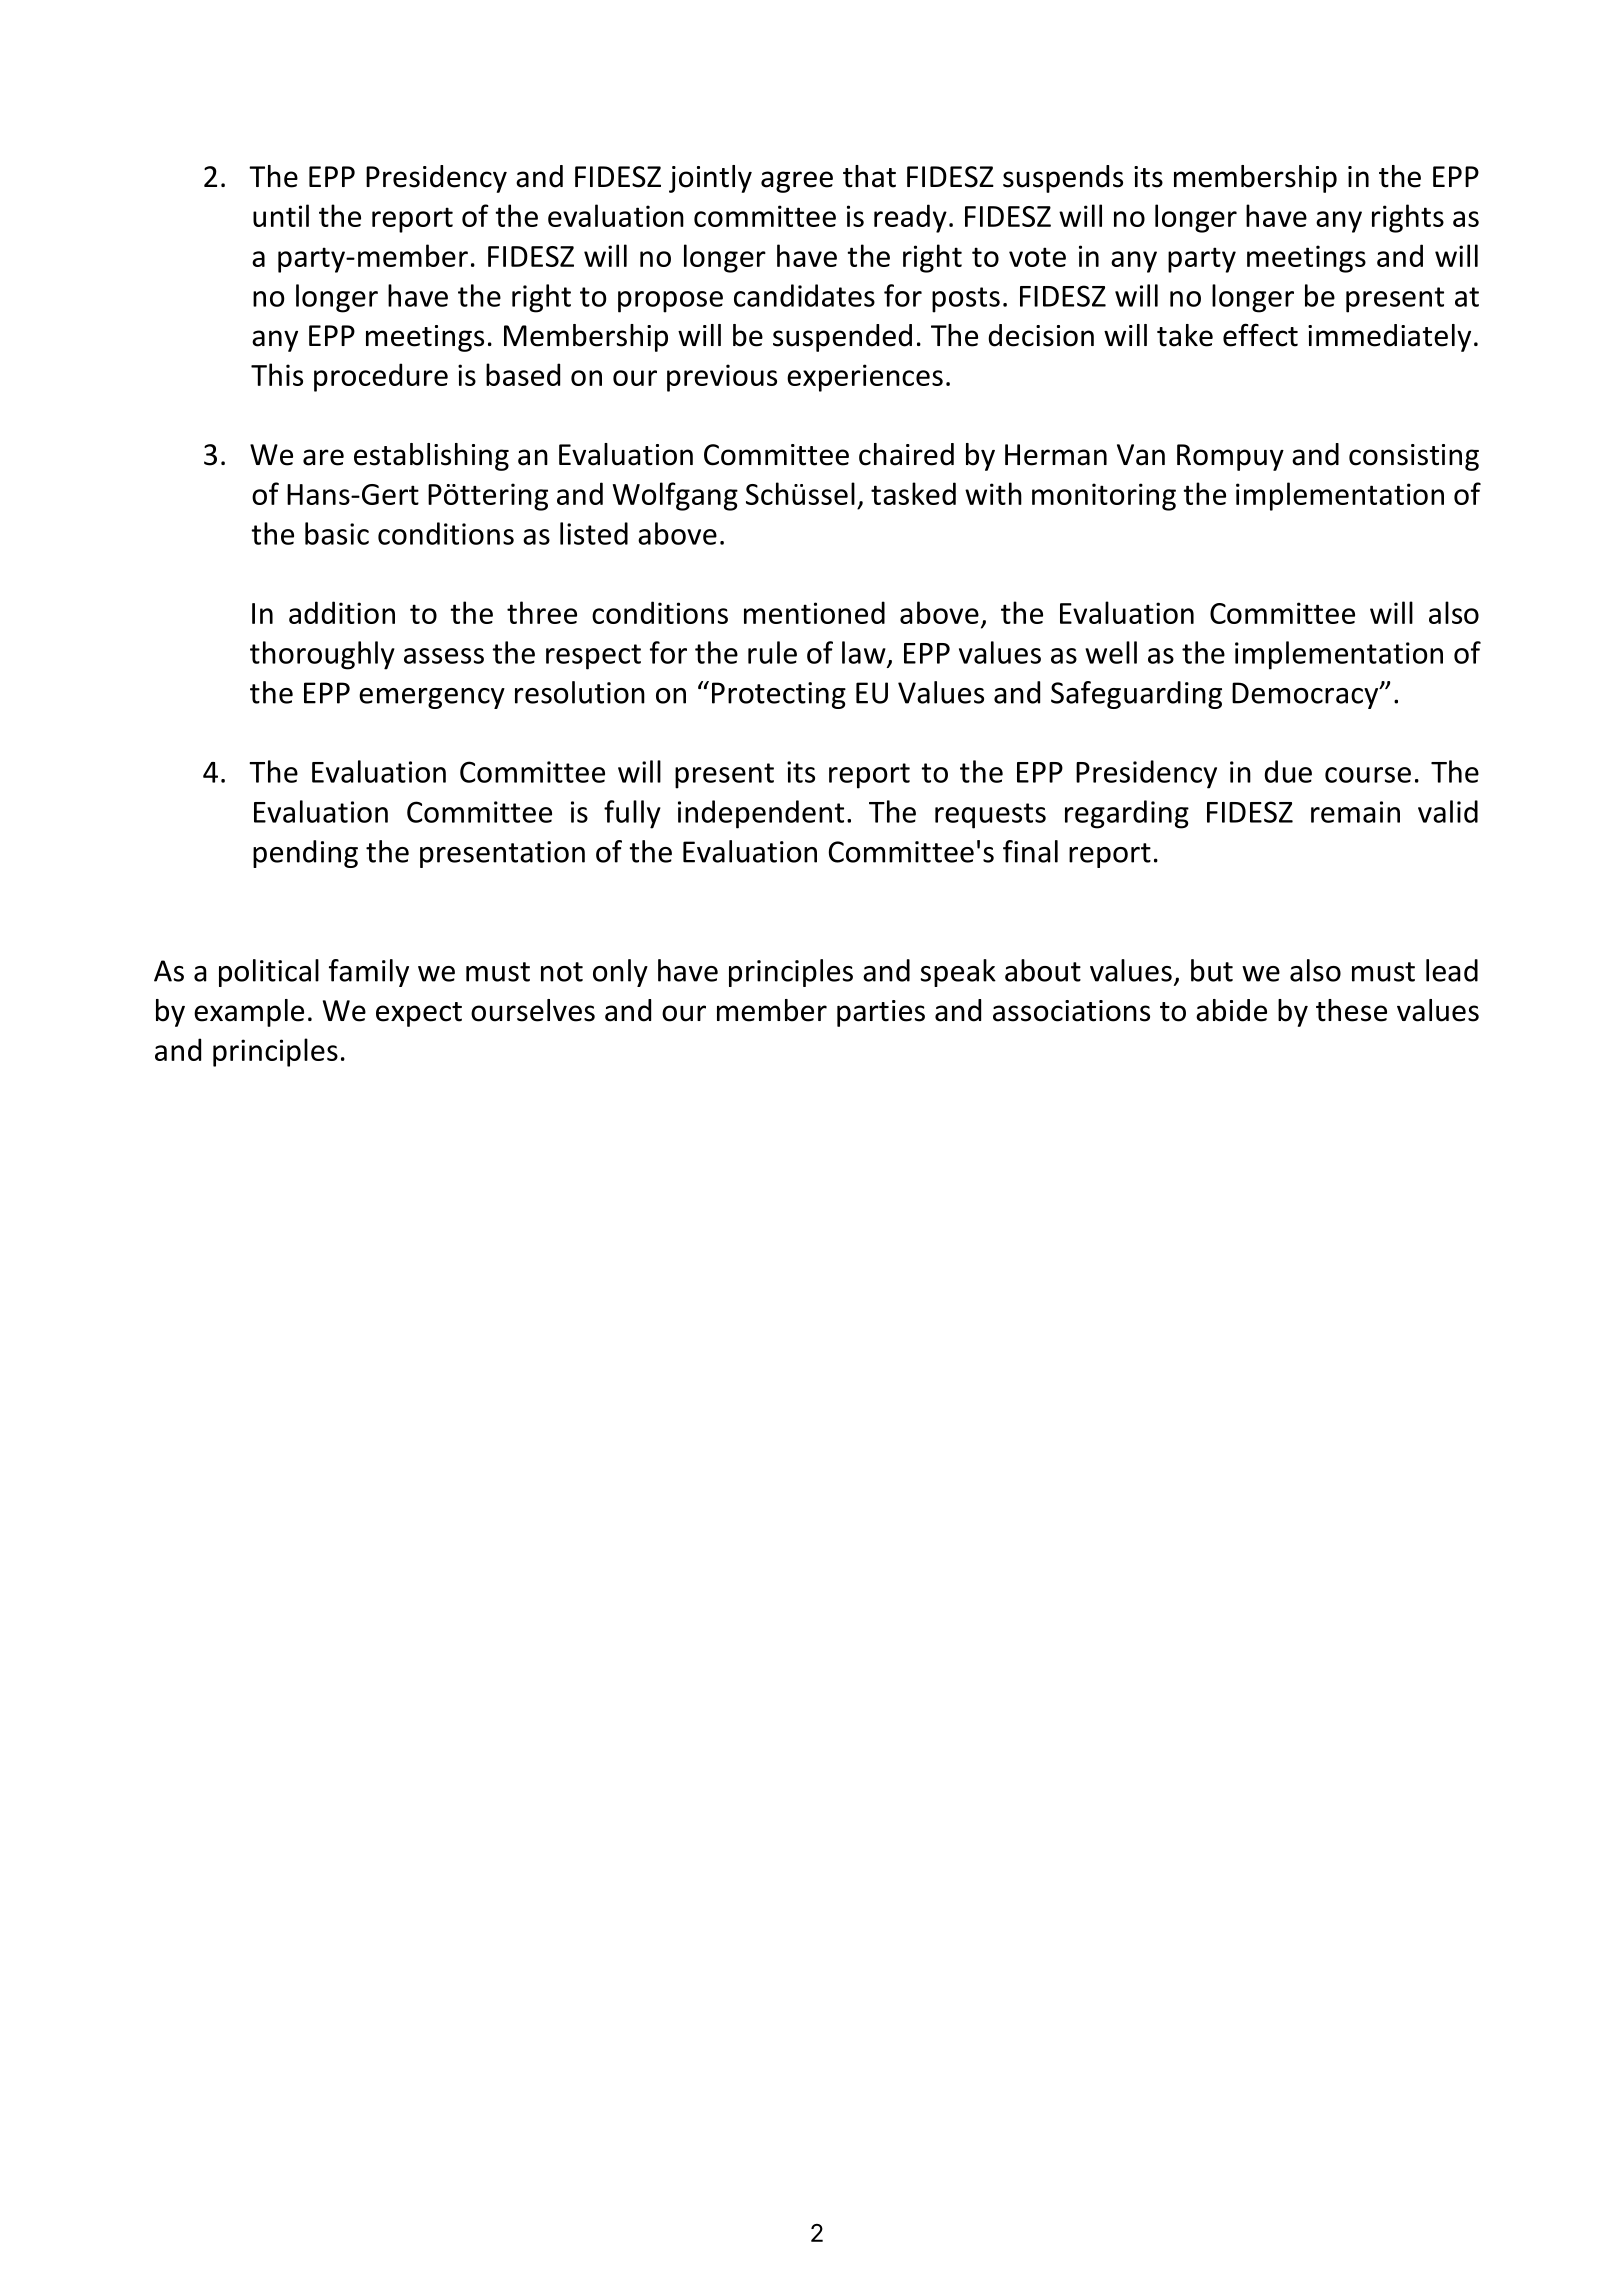 This screenshot has width=1613, height=2282. I want to click on until, so click(281, 215).
